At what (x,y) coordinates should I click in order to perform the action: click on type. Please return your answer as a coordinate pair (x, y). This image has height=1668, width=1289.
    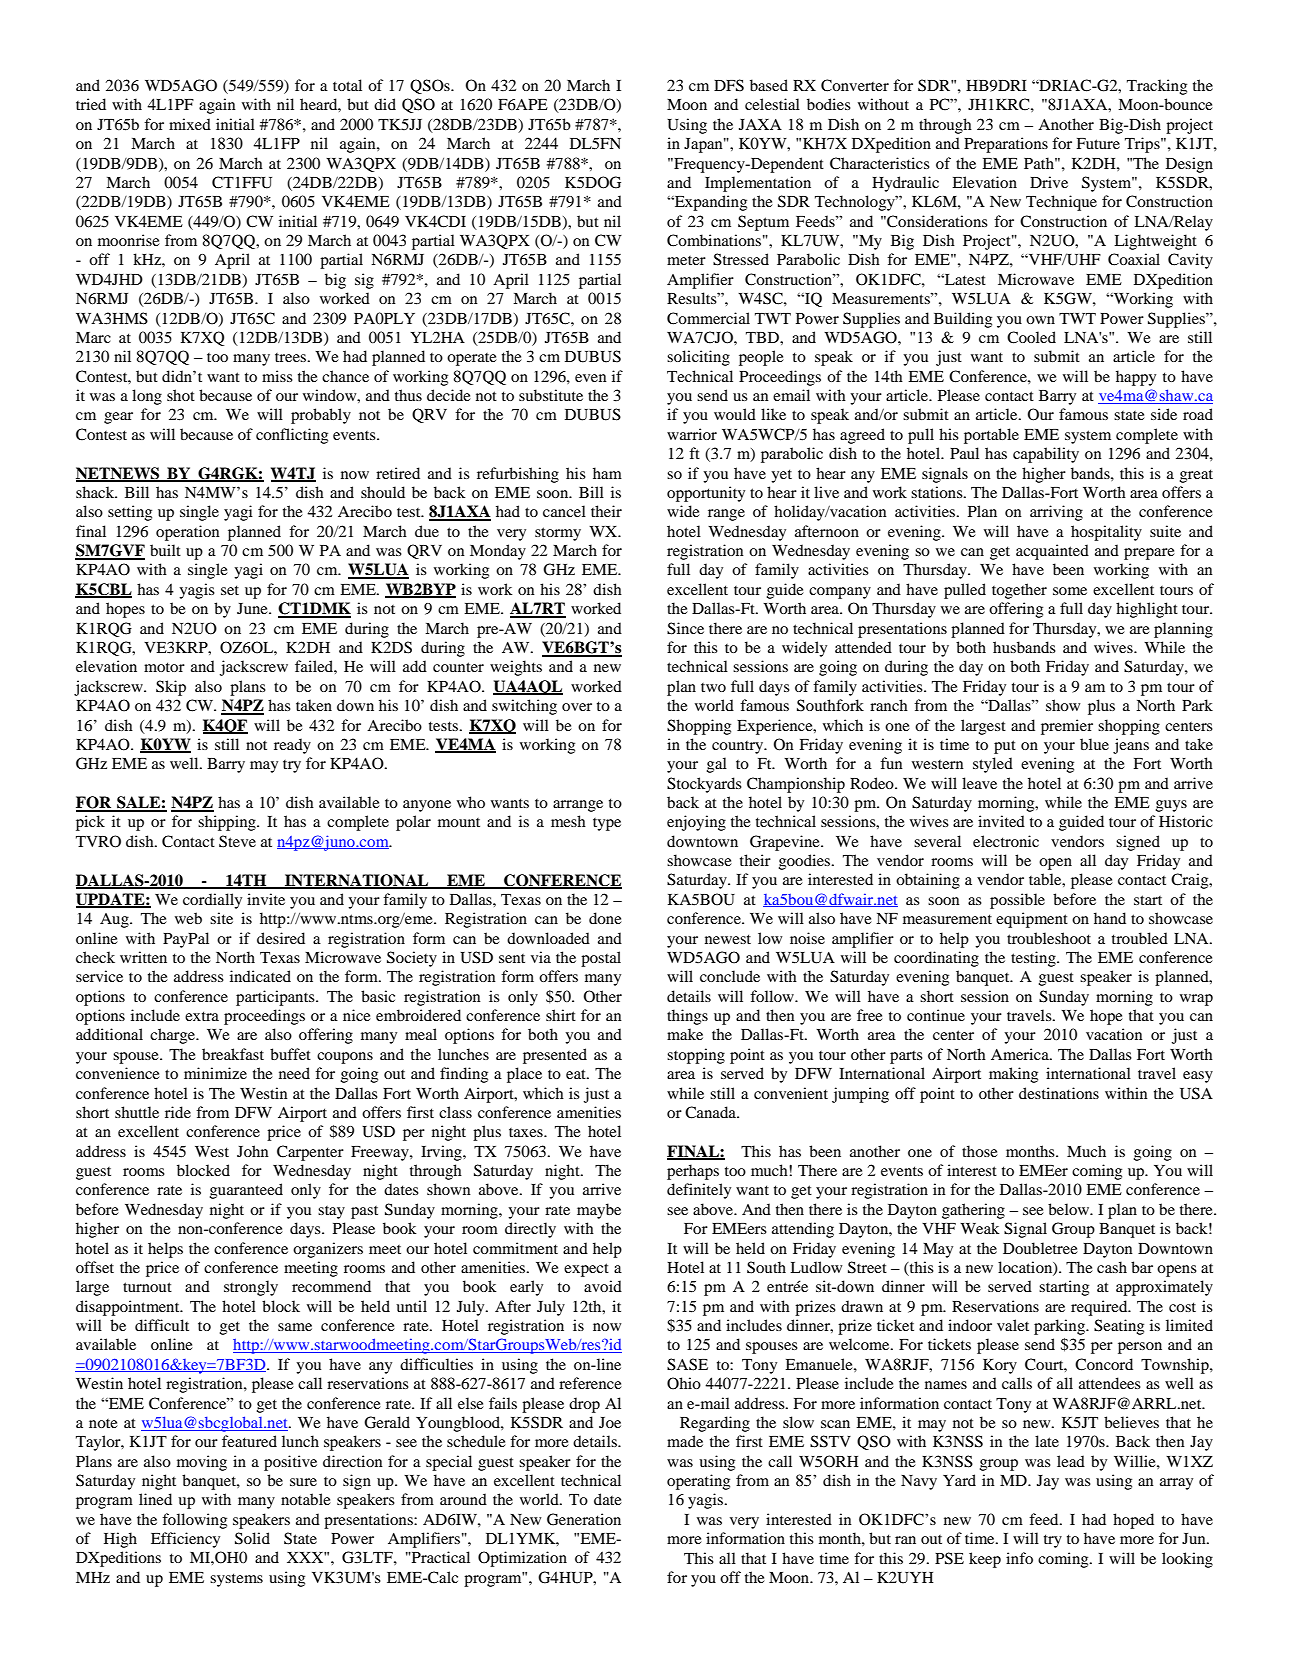
    Looking at the image, I should click on (607, 824).
